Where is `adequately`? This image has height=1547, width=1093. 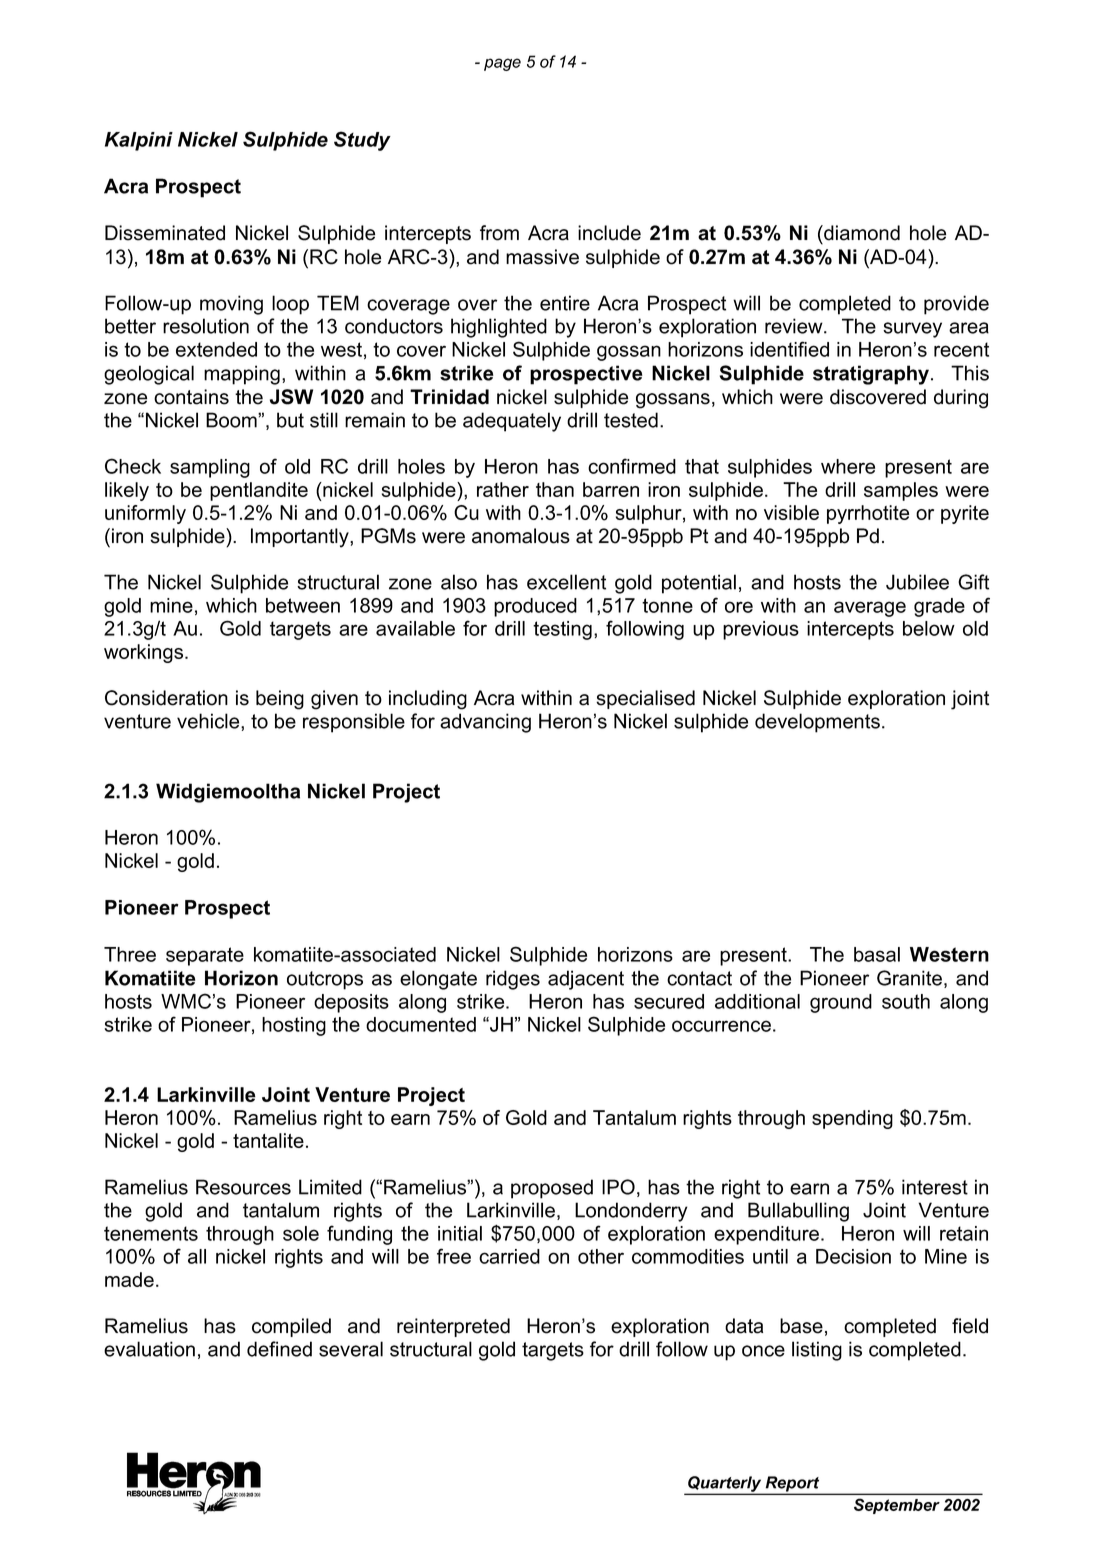
adequately is located at coordinates (512, 422).
